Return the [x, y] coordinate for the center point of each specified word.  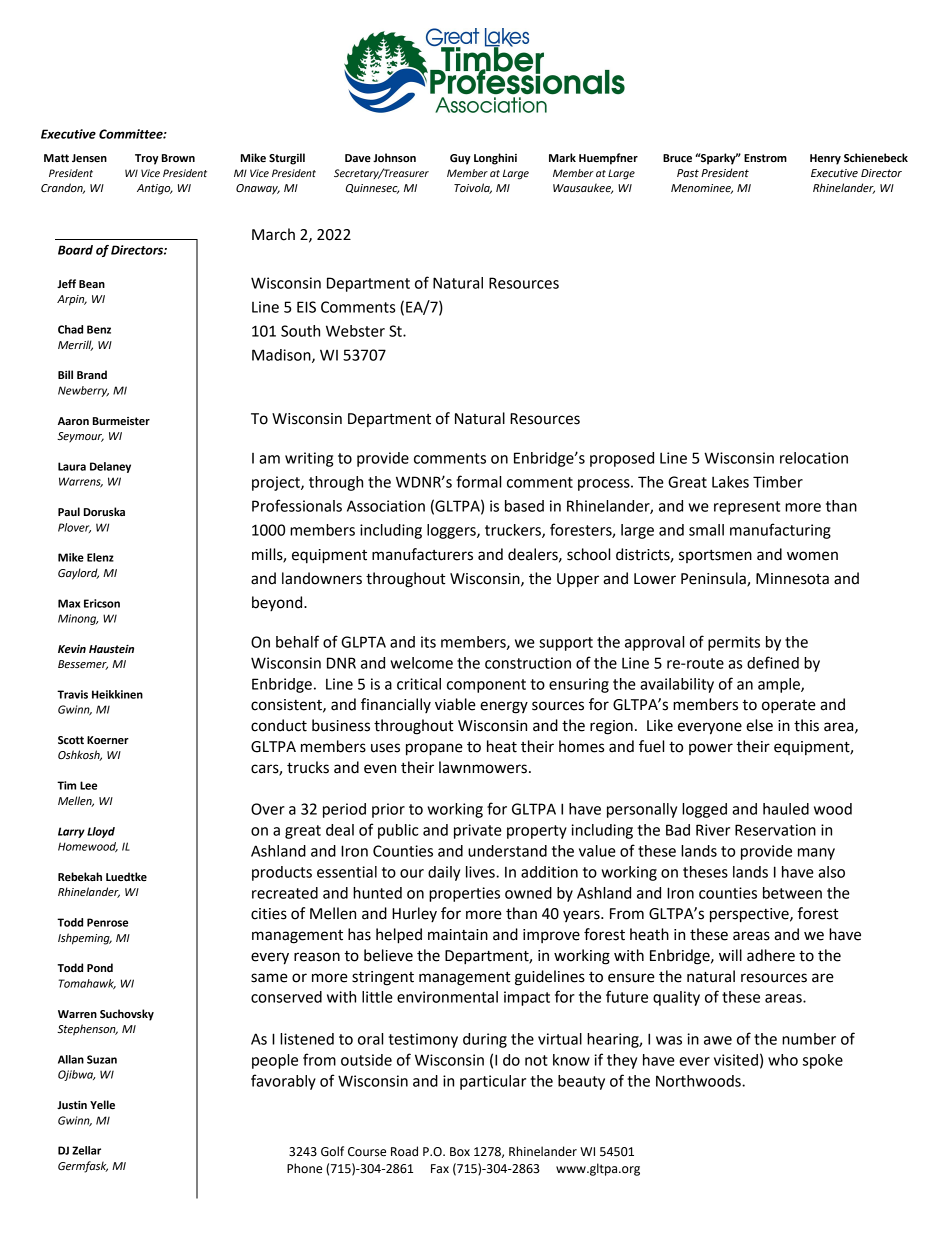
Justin [72, 1104]
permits [734, 643]
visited [736, 1060]
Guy [460, 159]
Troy [147, 159]
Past [688, 173]
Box [460, 1152]
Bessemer [83, 665]
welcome [421, 663]
